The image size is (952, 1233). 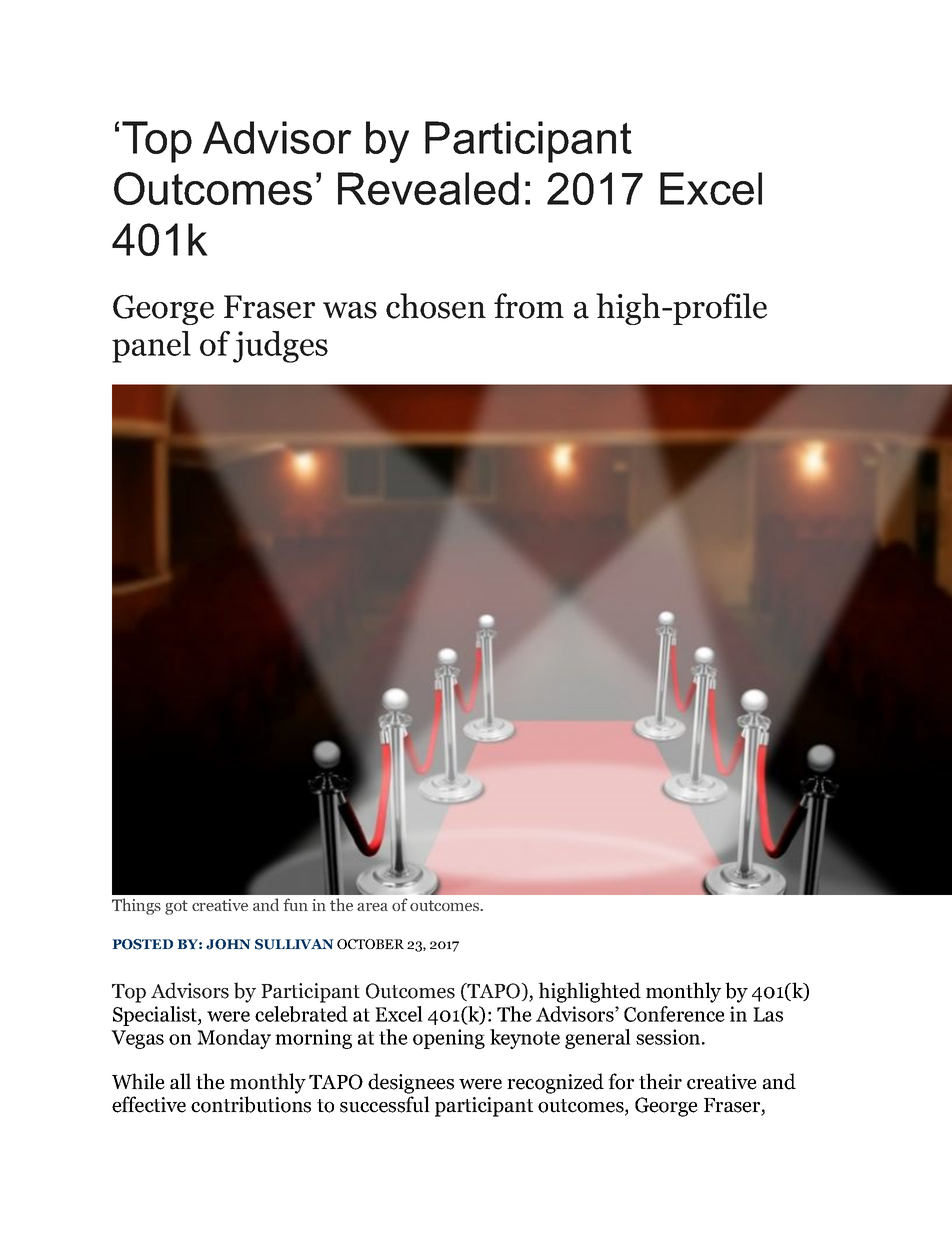 What do you see at coordinates (372, 907) in the document?
I see `area` at bounding box center [372, 907].
